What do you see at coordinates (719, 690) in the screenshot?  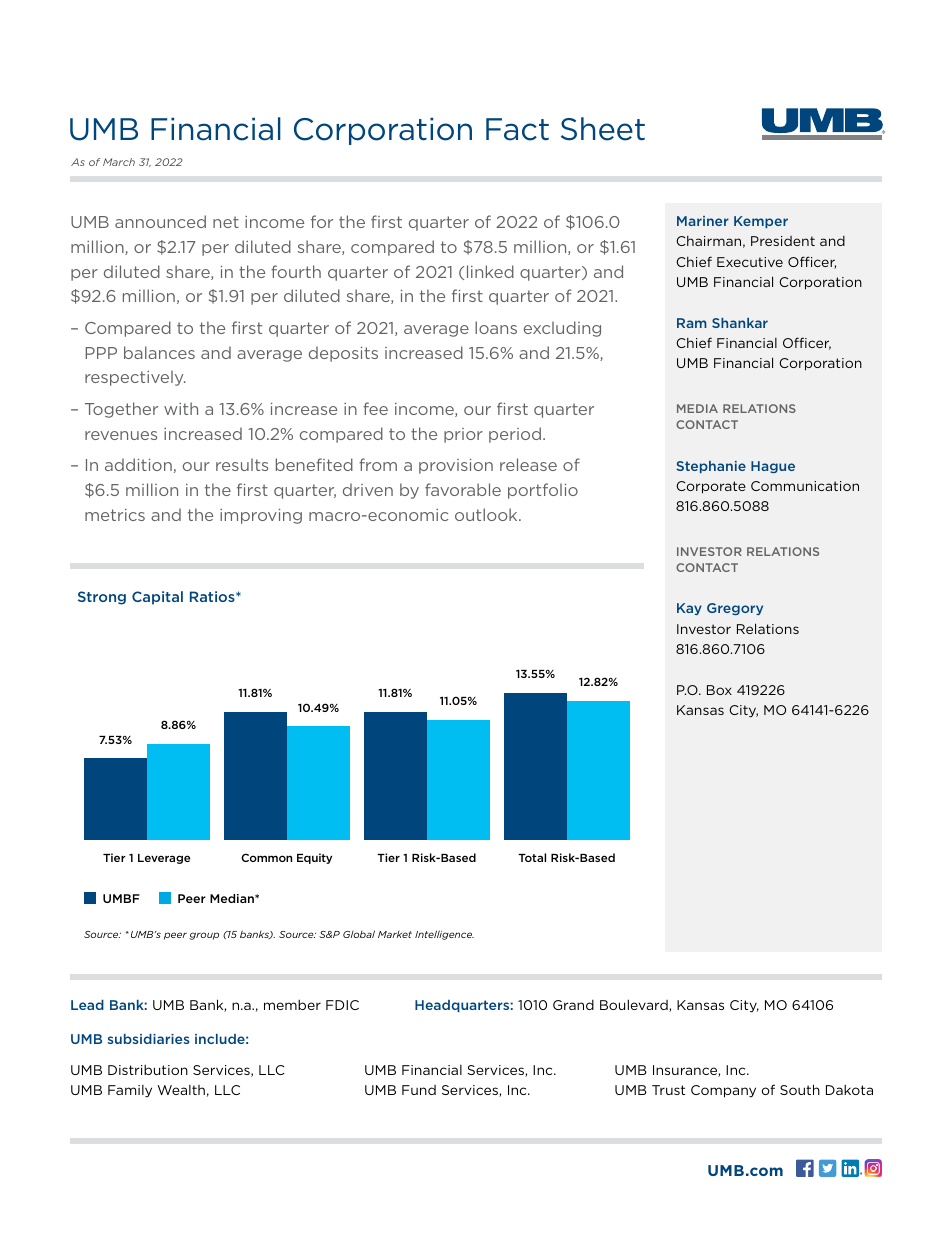 I see `Box` at bounding box center [719, 690].
